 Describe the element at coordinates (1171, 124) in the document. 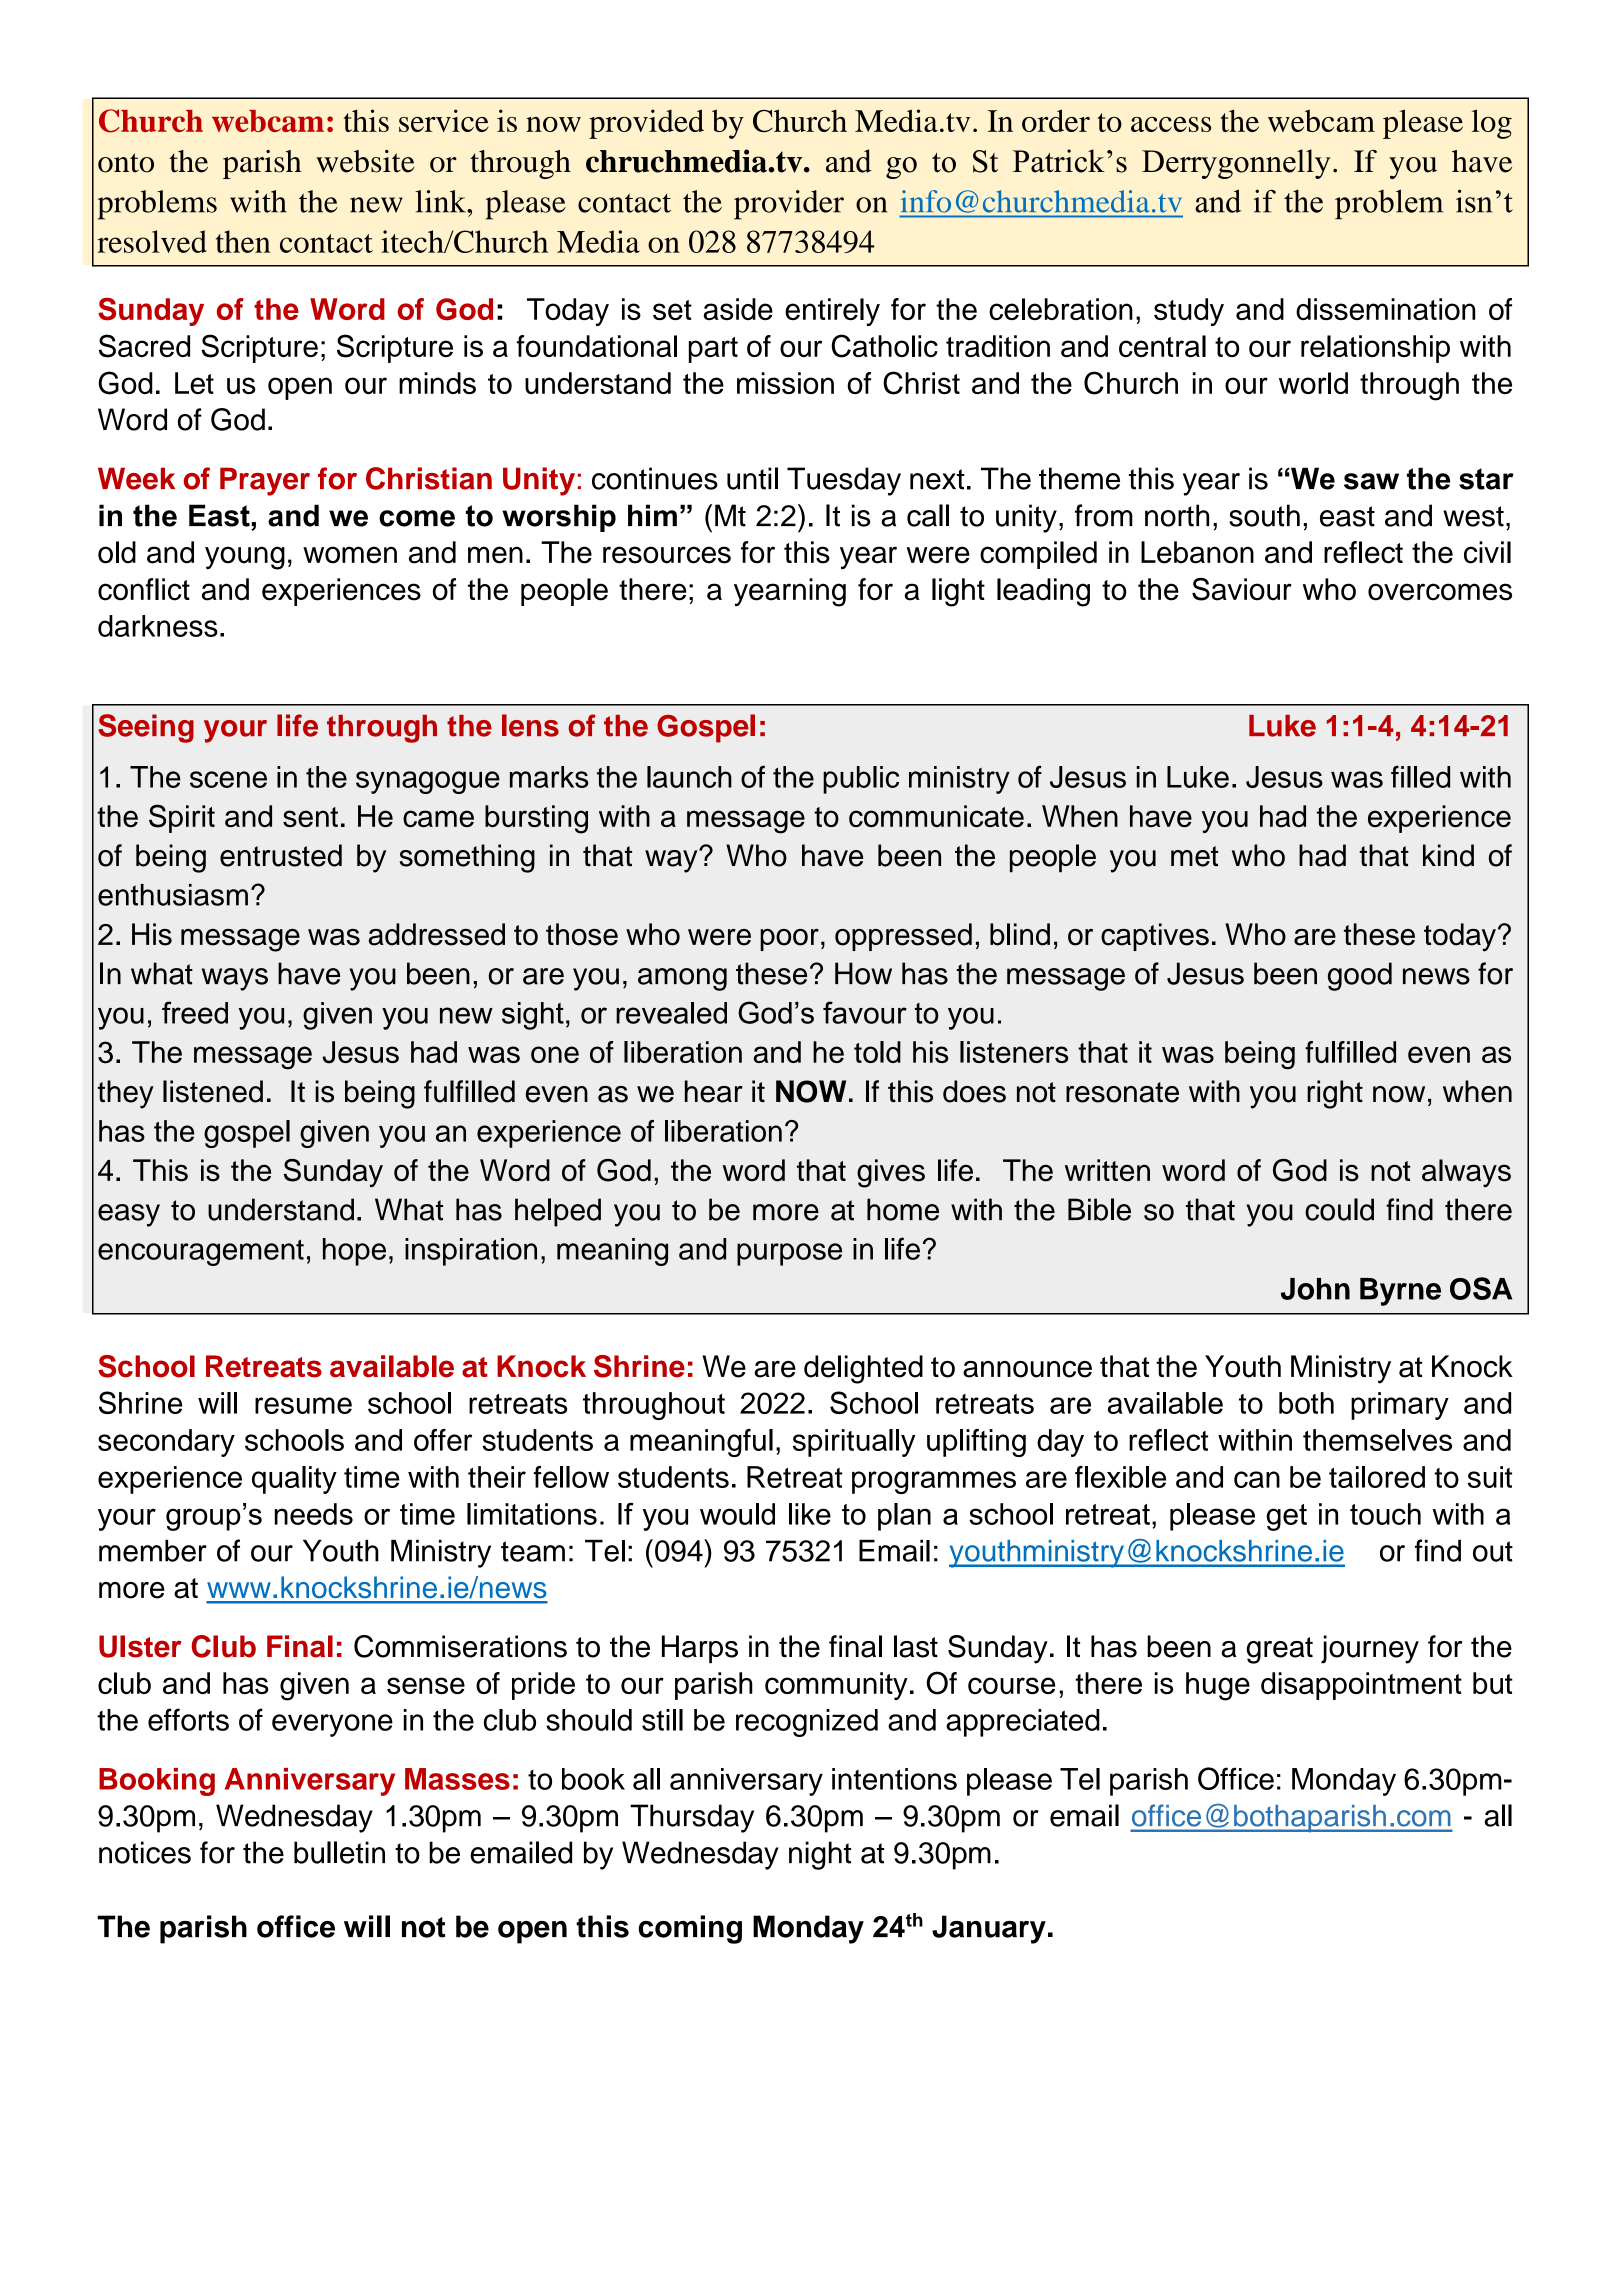

I see `access` at that location.
